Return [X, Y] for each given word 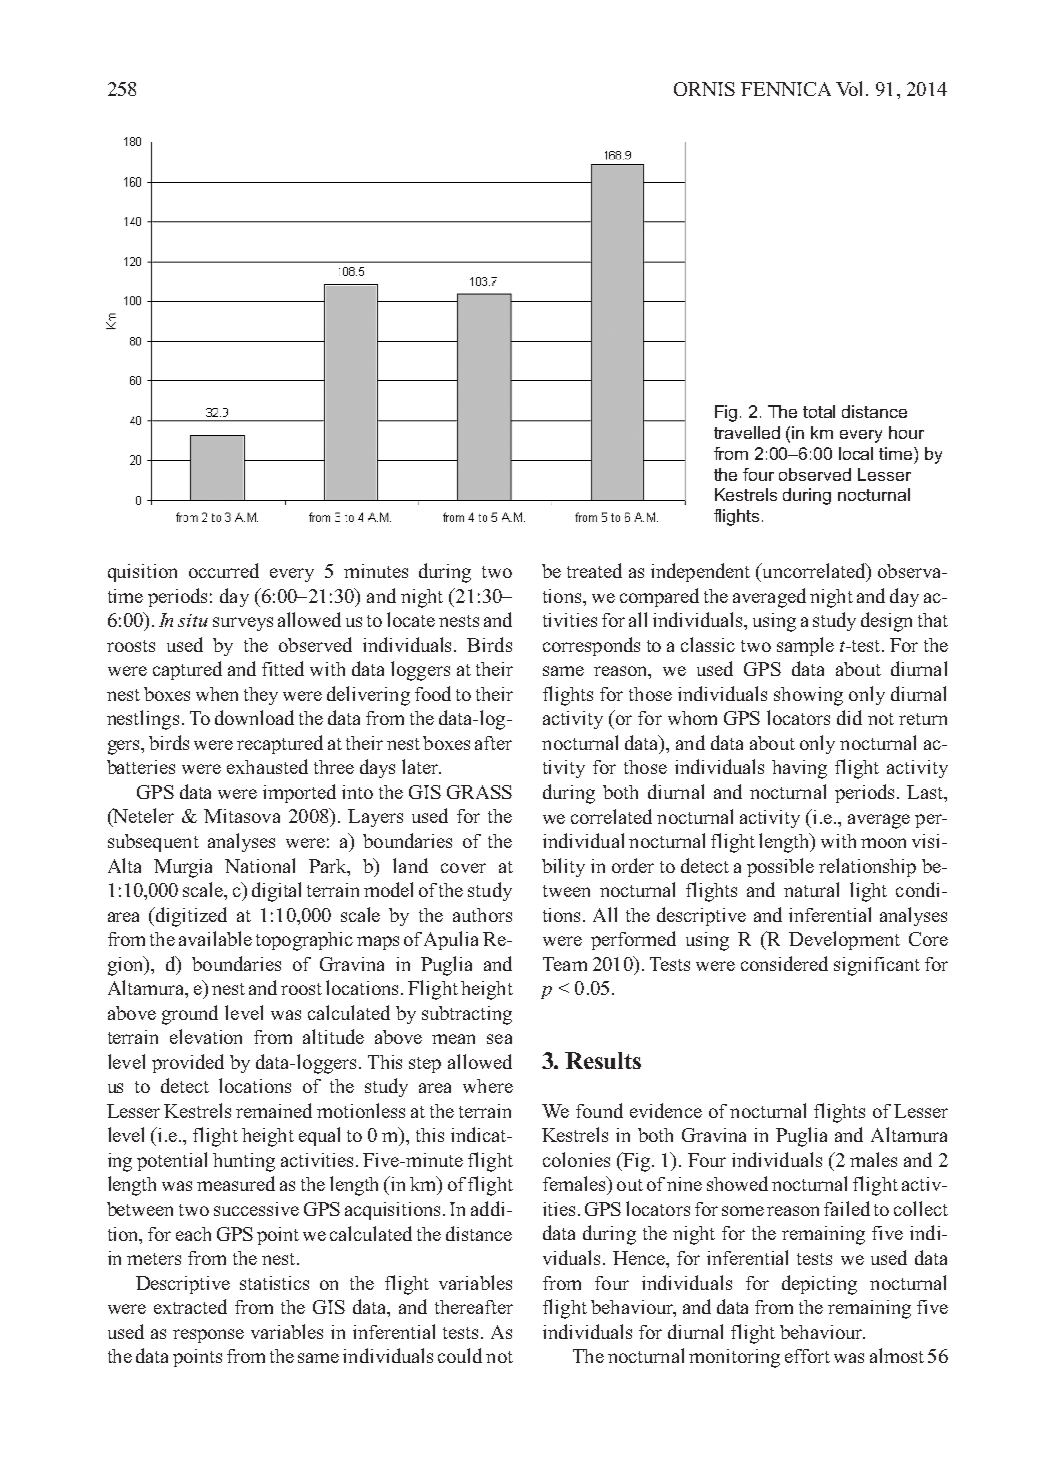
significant [877, 966]
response [208, 1336]
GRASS [479, 792]
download [254, 717]
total [819, 411]
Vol [851, 88]
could [460, 1355]
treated [594, 570]
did [849, 717]
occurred [224, 570]
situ [193, 620]
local [856, 453]
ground [190, 1015]
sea [499, 1039]
